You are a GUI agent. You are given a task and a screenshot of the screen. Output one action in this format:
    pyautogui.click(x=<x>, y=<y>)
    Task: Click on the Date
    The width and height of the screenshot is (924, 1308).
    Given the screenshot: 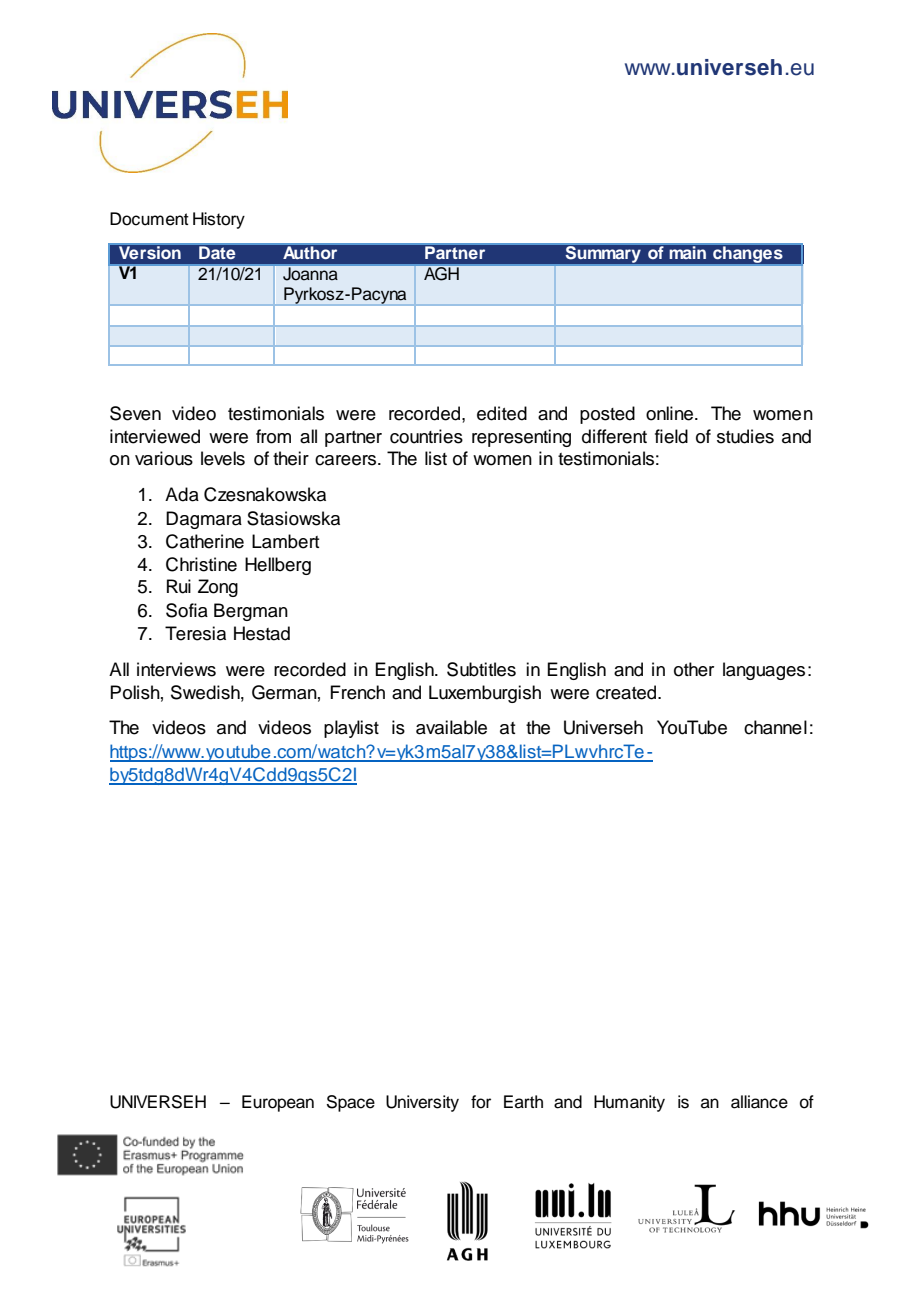 What is the action you would take?
    pyautogui.click(x=217, y=252)
